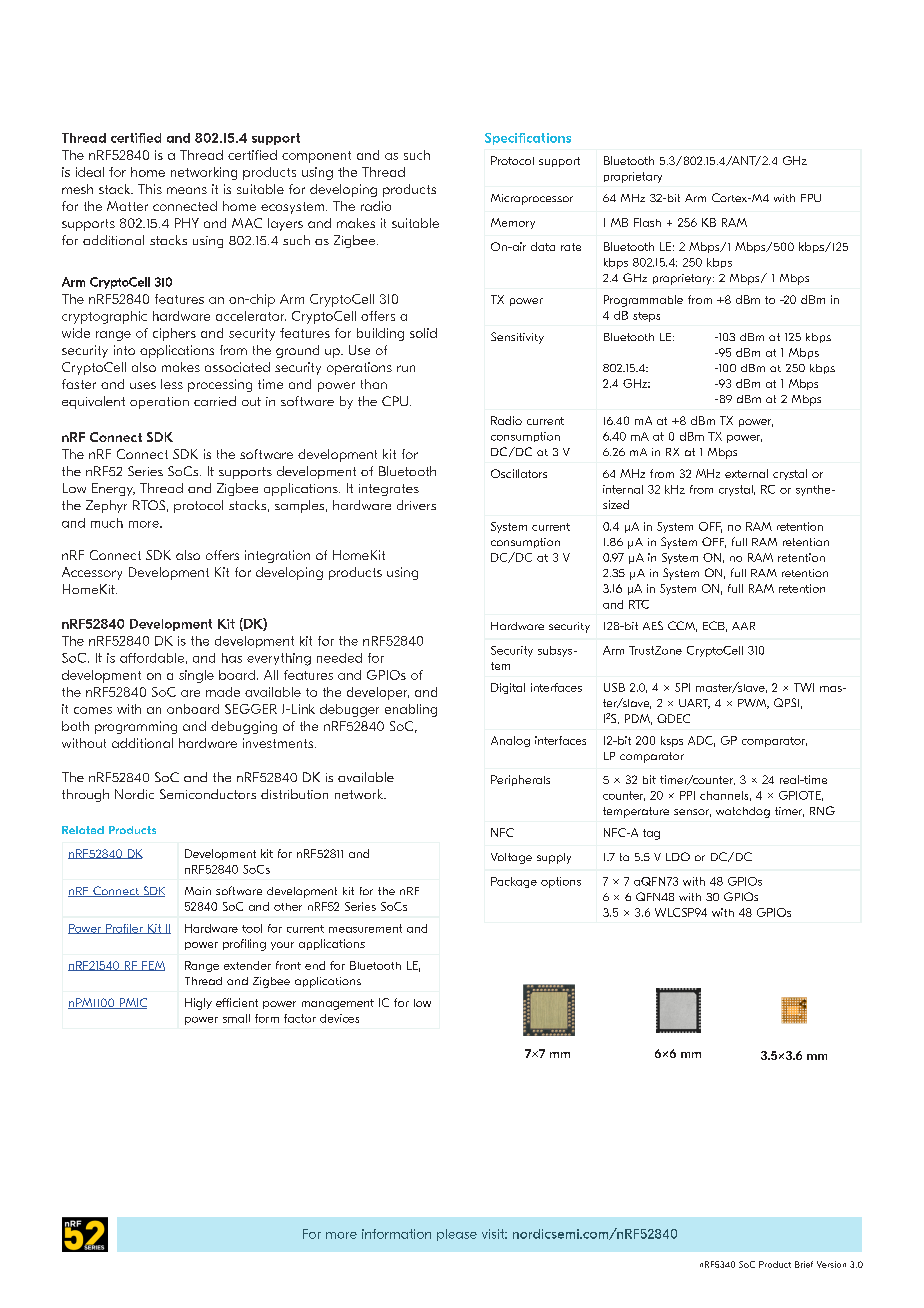 The width and height of the screenshot is (924, 1308). Describe the element at coordinates (811, 198) in the screenshot. I see `FPU` at that location.
